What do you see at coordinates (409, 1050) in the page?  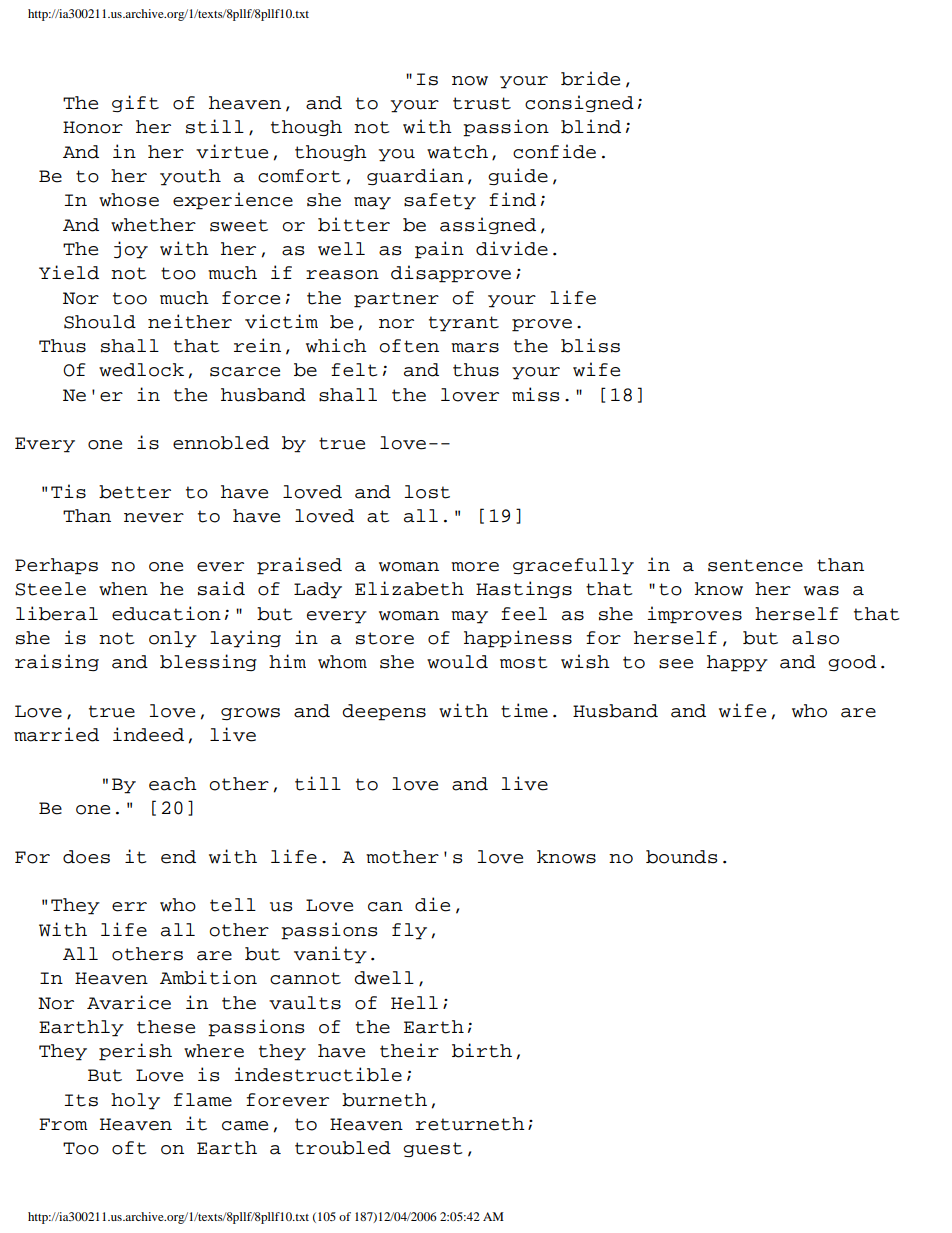 I see `their` at bounding box center [409, 1050].
